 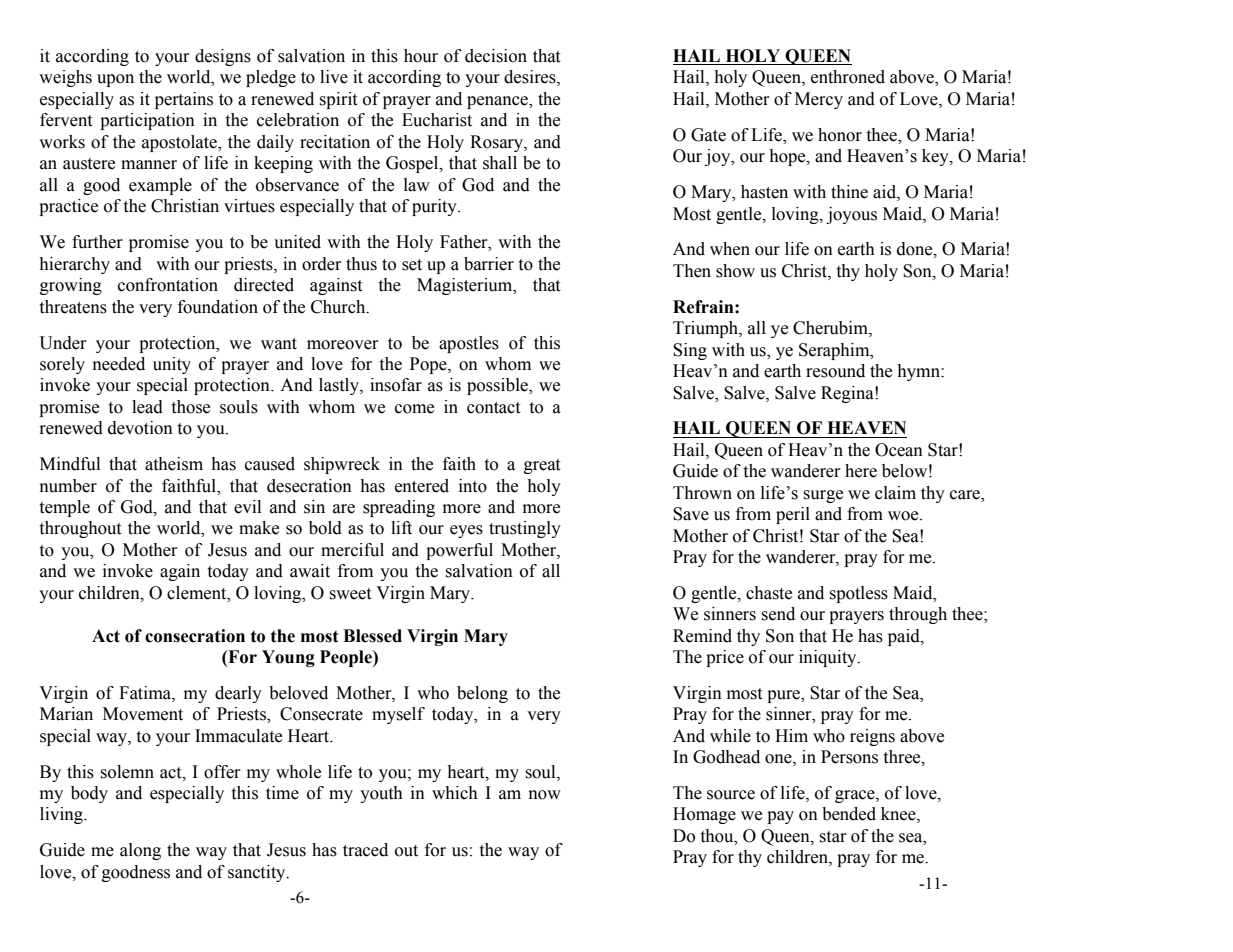 I want to click on now, so click(x=545, y=795).
